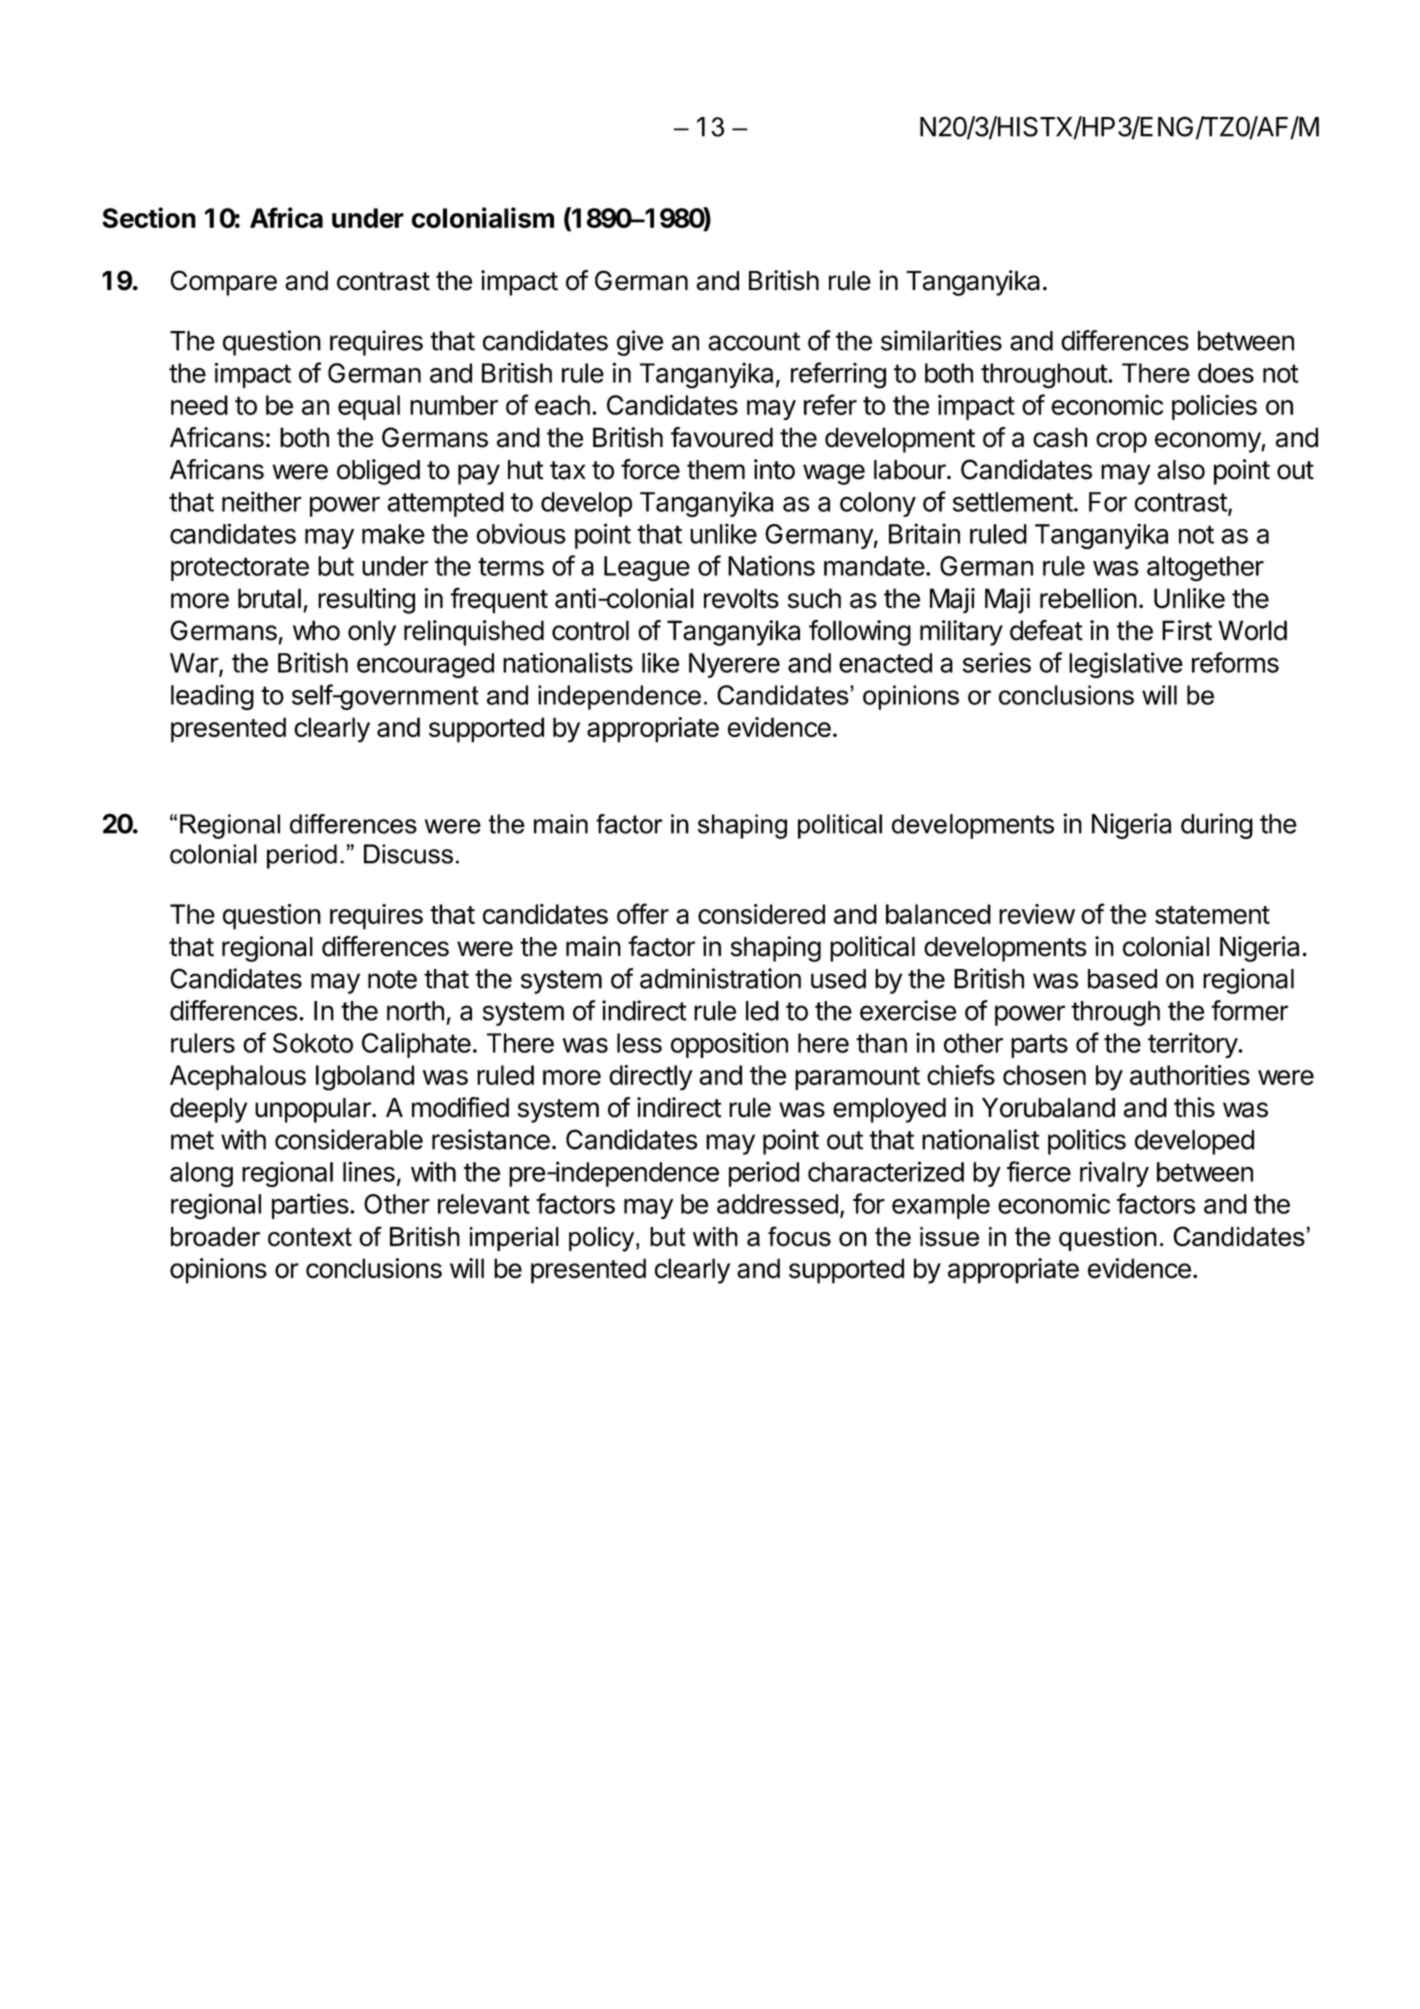  What do you see at coordinates (716, 470) in the document?
I see `them` at bounding box center [716, 470].
